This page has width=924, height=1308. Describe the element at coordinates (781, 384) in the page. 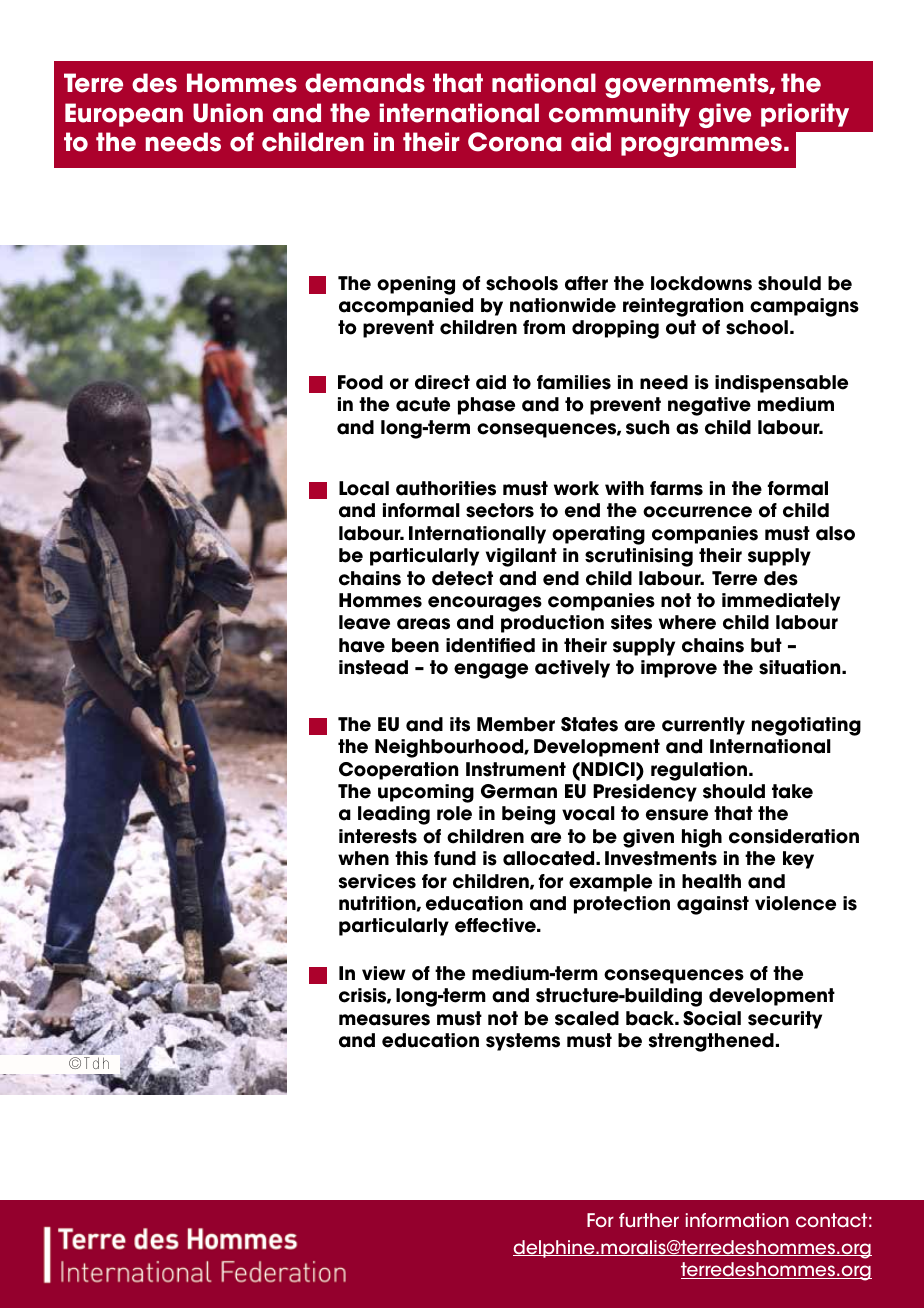

I see `indispensable` at that location.
